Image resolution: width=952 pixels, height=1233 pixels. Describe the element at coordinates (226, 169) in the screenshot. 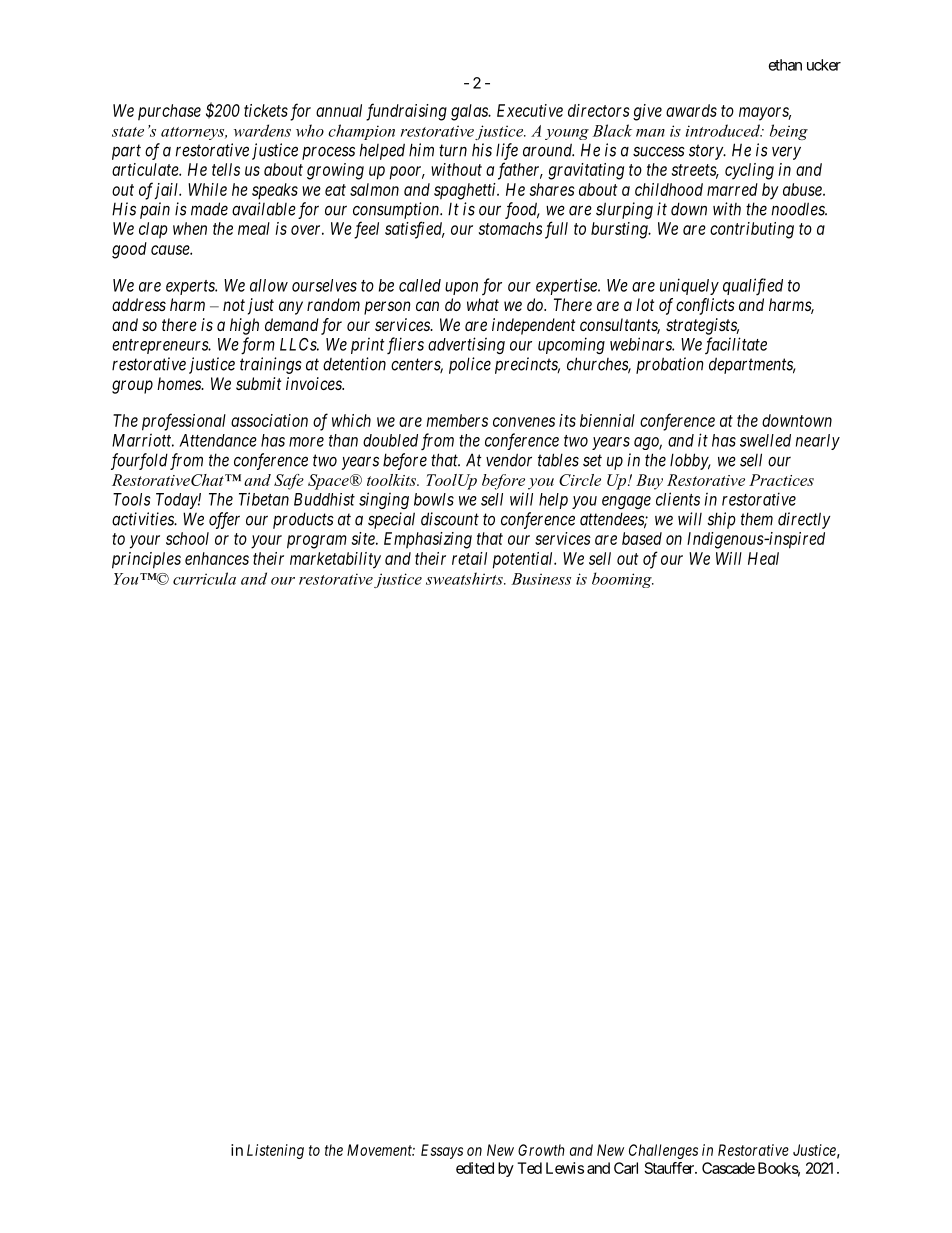

I see `tells` at that location.
